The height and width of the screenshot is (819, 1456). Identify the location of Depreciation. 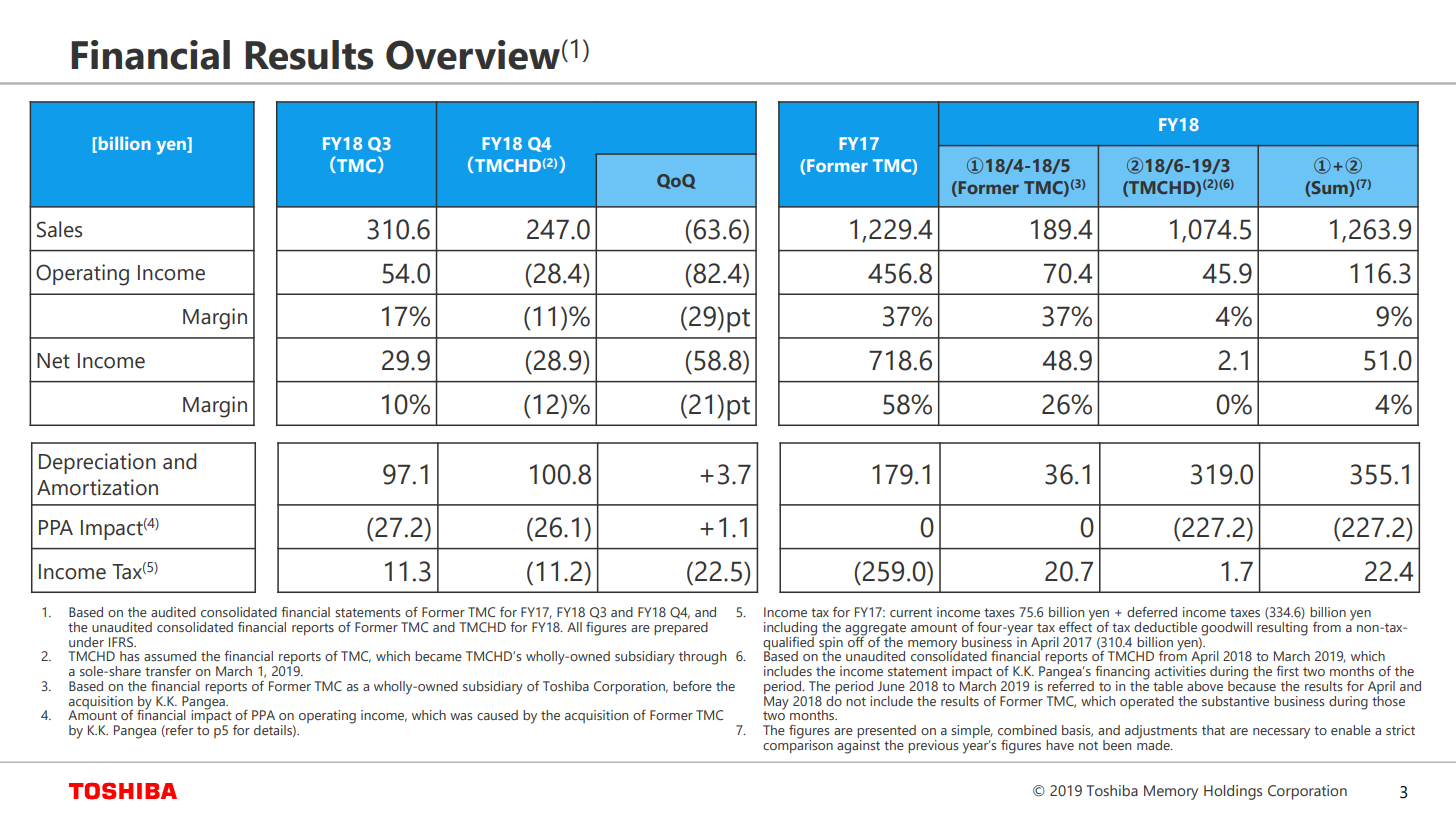
(97, 463).
